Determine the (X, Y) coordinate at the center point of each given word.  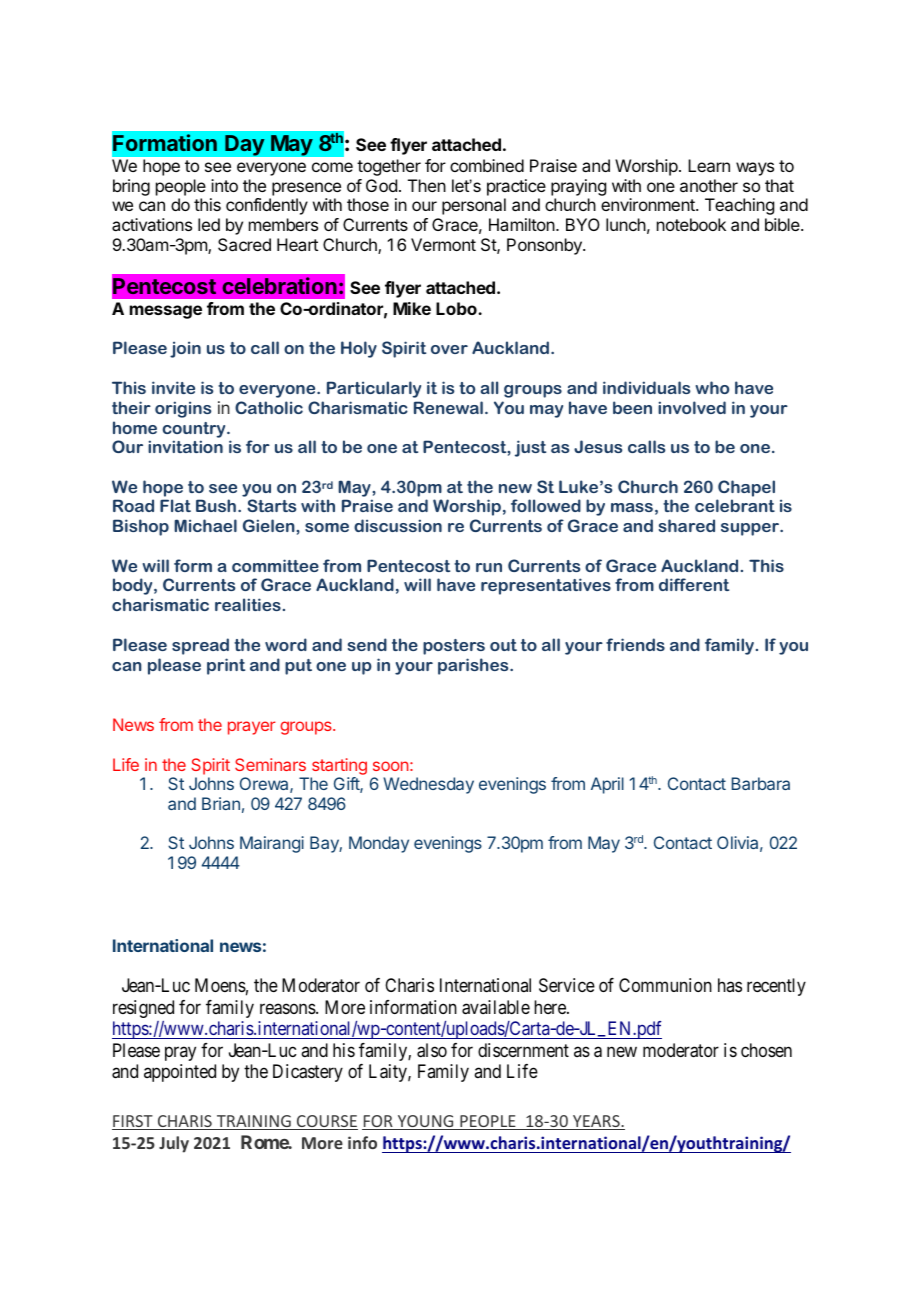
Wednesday (428, 785)
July (174, 1144)
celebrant (735, 505)
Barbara (761, 783)
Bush (216, 505)
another (709, 185)
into (224, 185)
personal (474, 206)
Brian (221, 803)
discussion (398, 525)
